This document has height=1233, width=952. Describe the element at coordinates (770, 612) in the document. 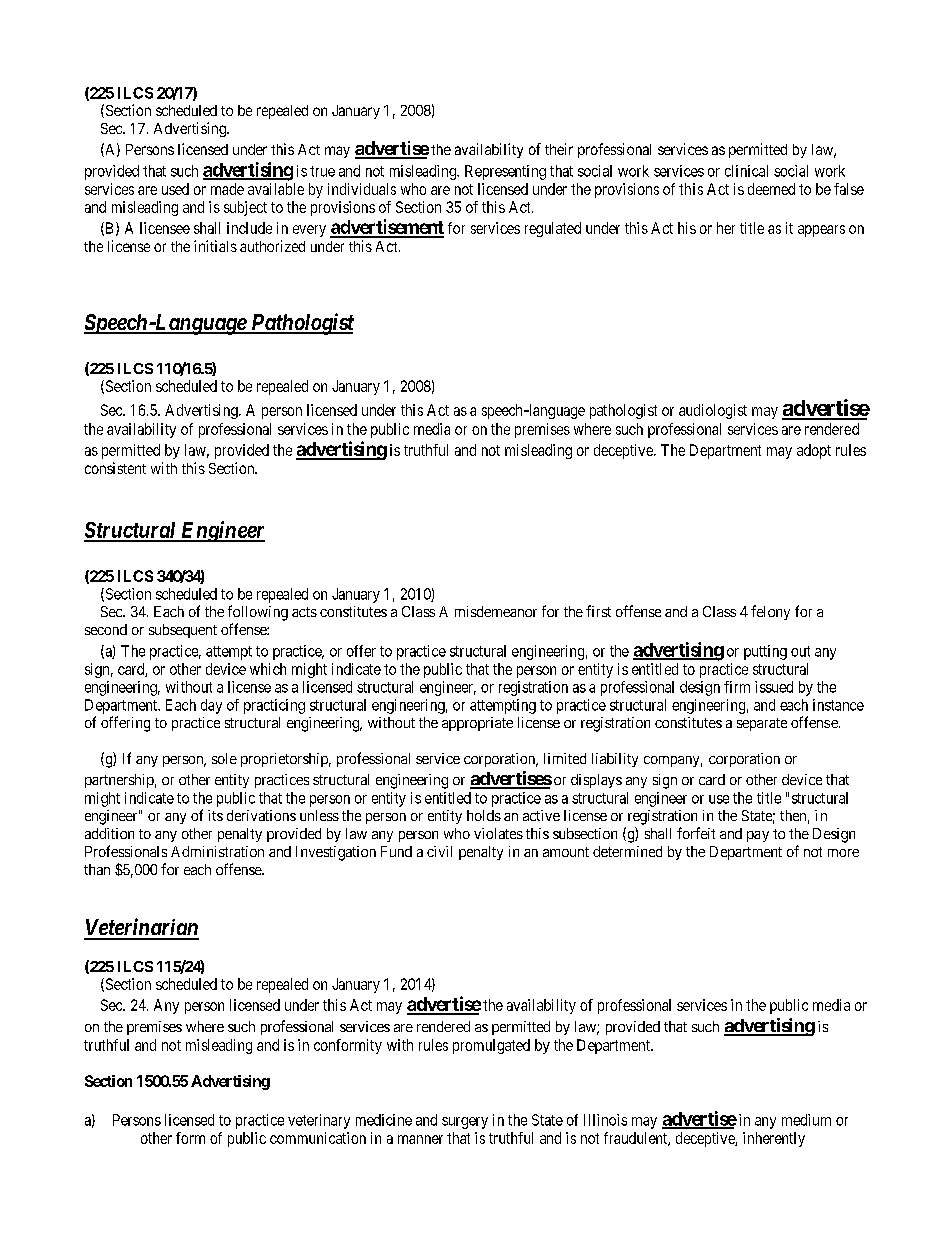

I see `felony` at that location.
